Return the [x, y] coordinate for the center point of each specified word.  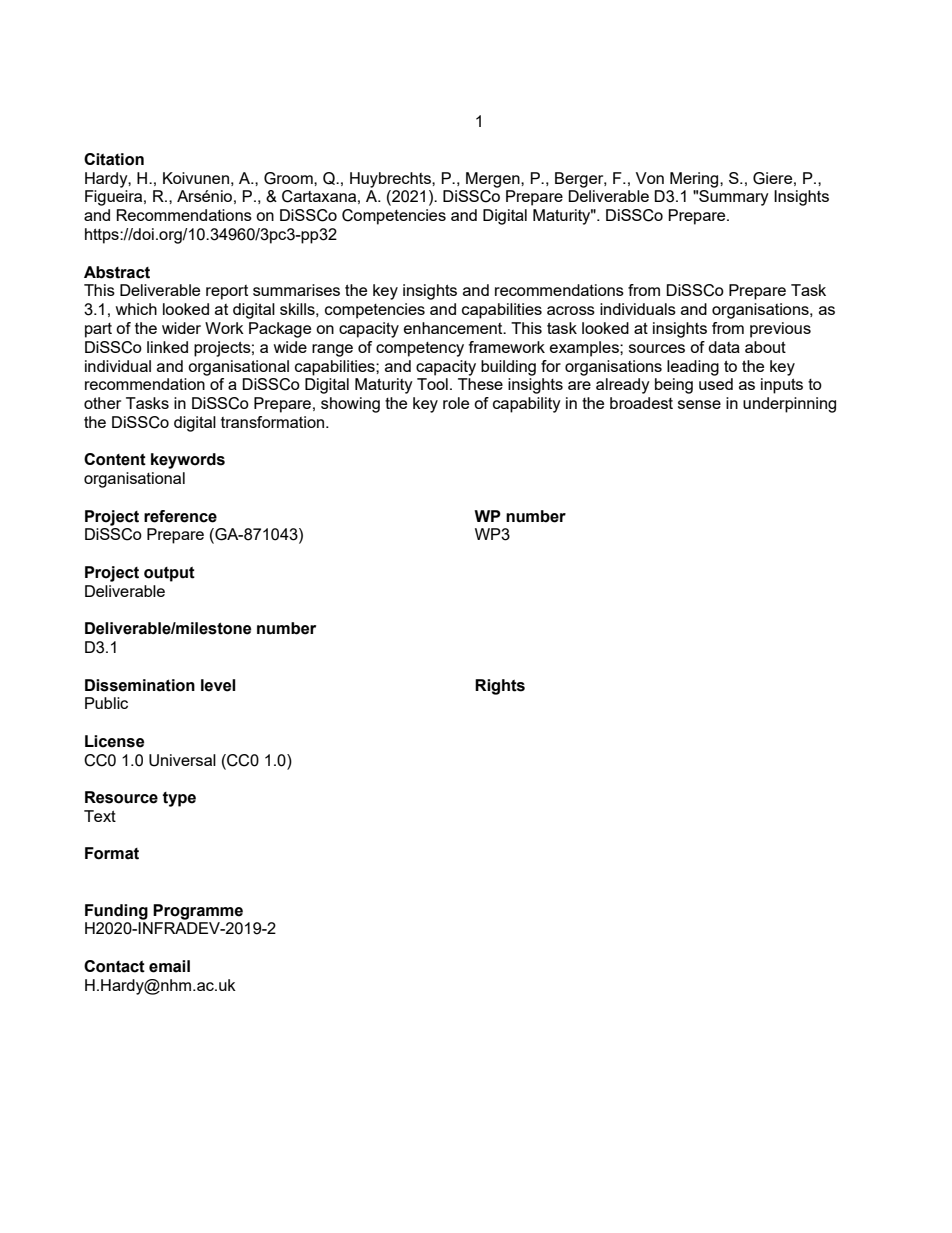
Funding [116, 912]
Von [650, 178]
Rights [500, 687]
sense [699, 404]
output [169, 574]
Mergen [494, 180]
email [169, 966]
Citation [114, 159]
